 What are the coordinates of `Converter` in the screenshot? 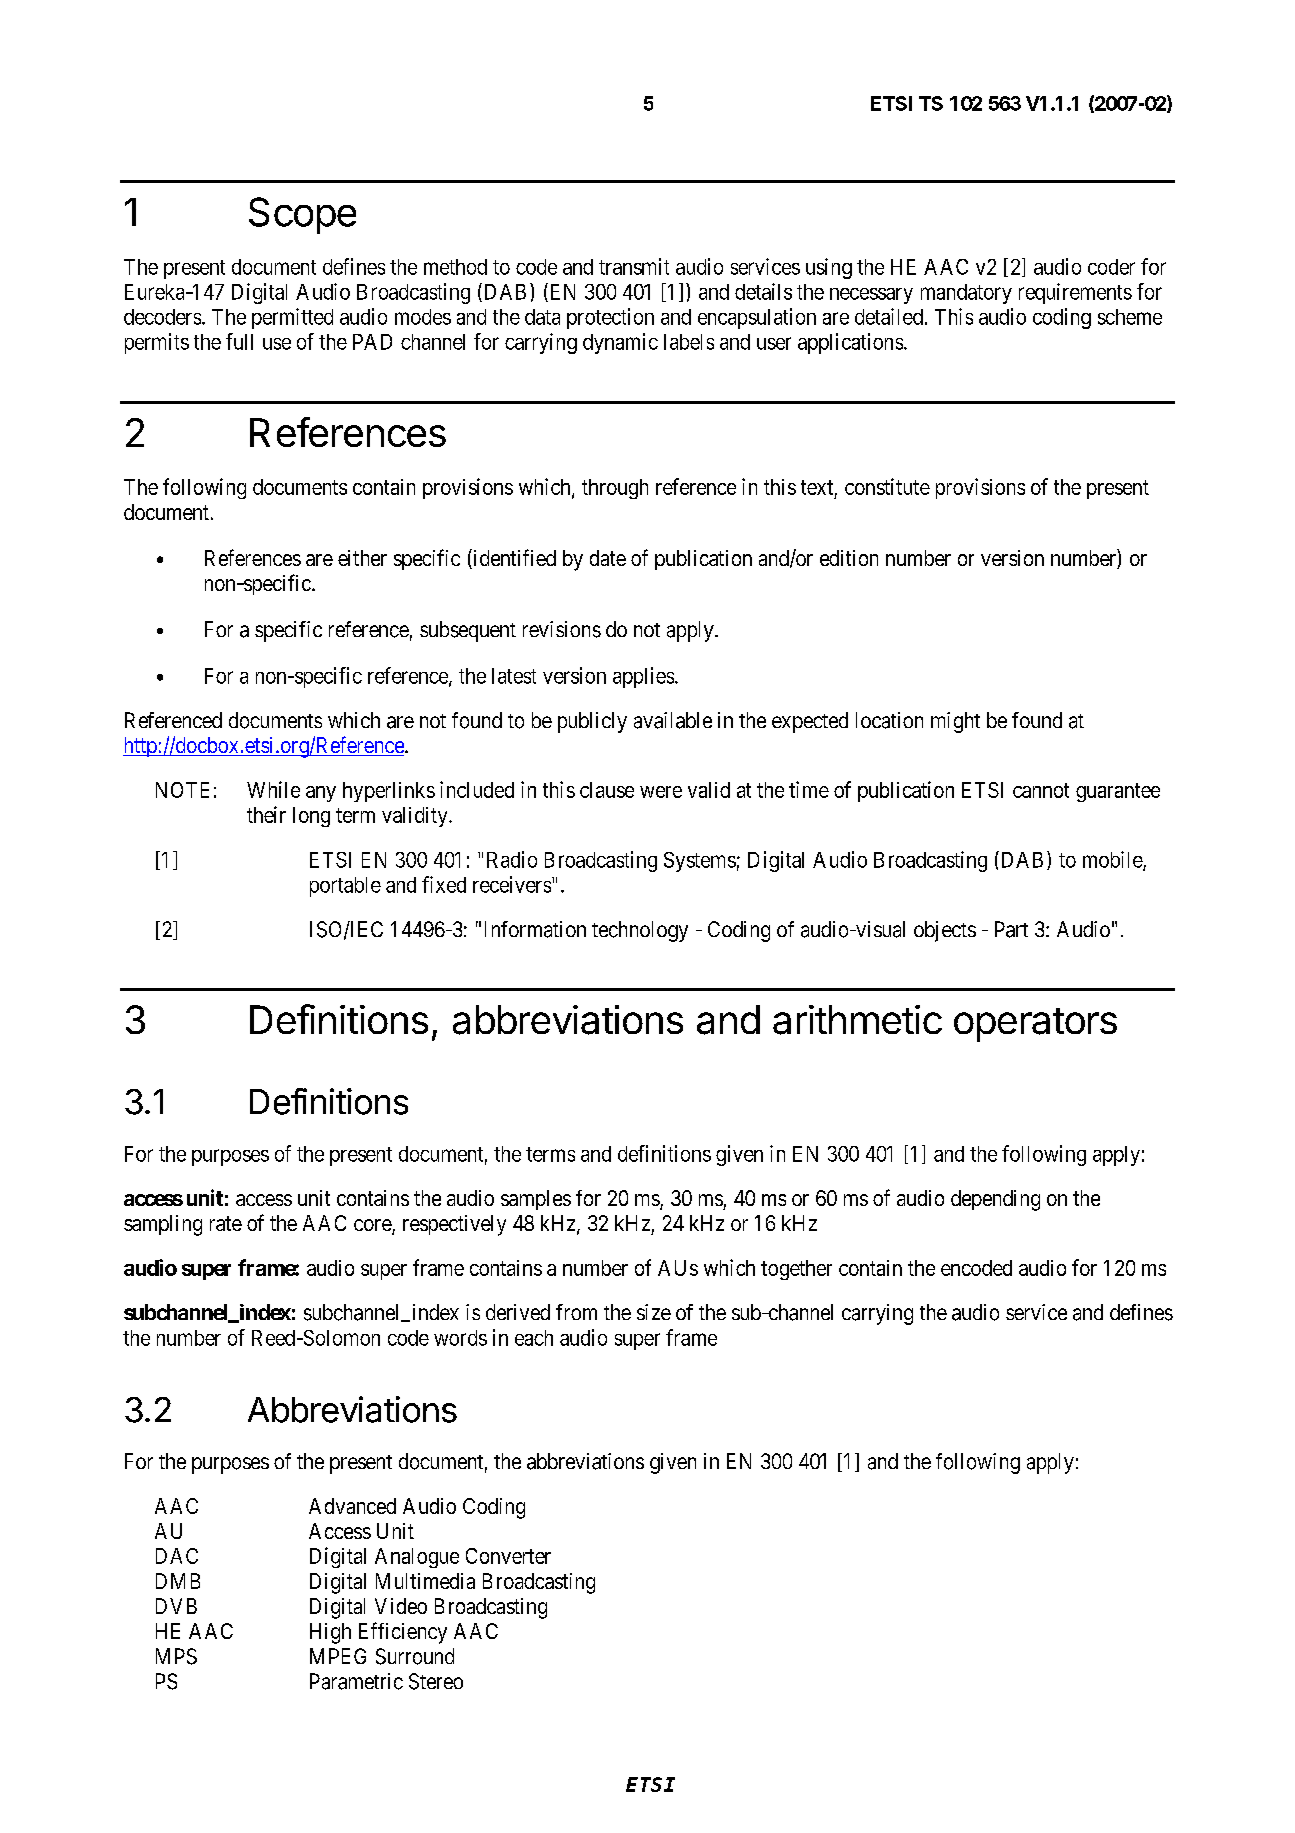 It's located at (508, 1556).
